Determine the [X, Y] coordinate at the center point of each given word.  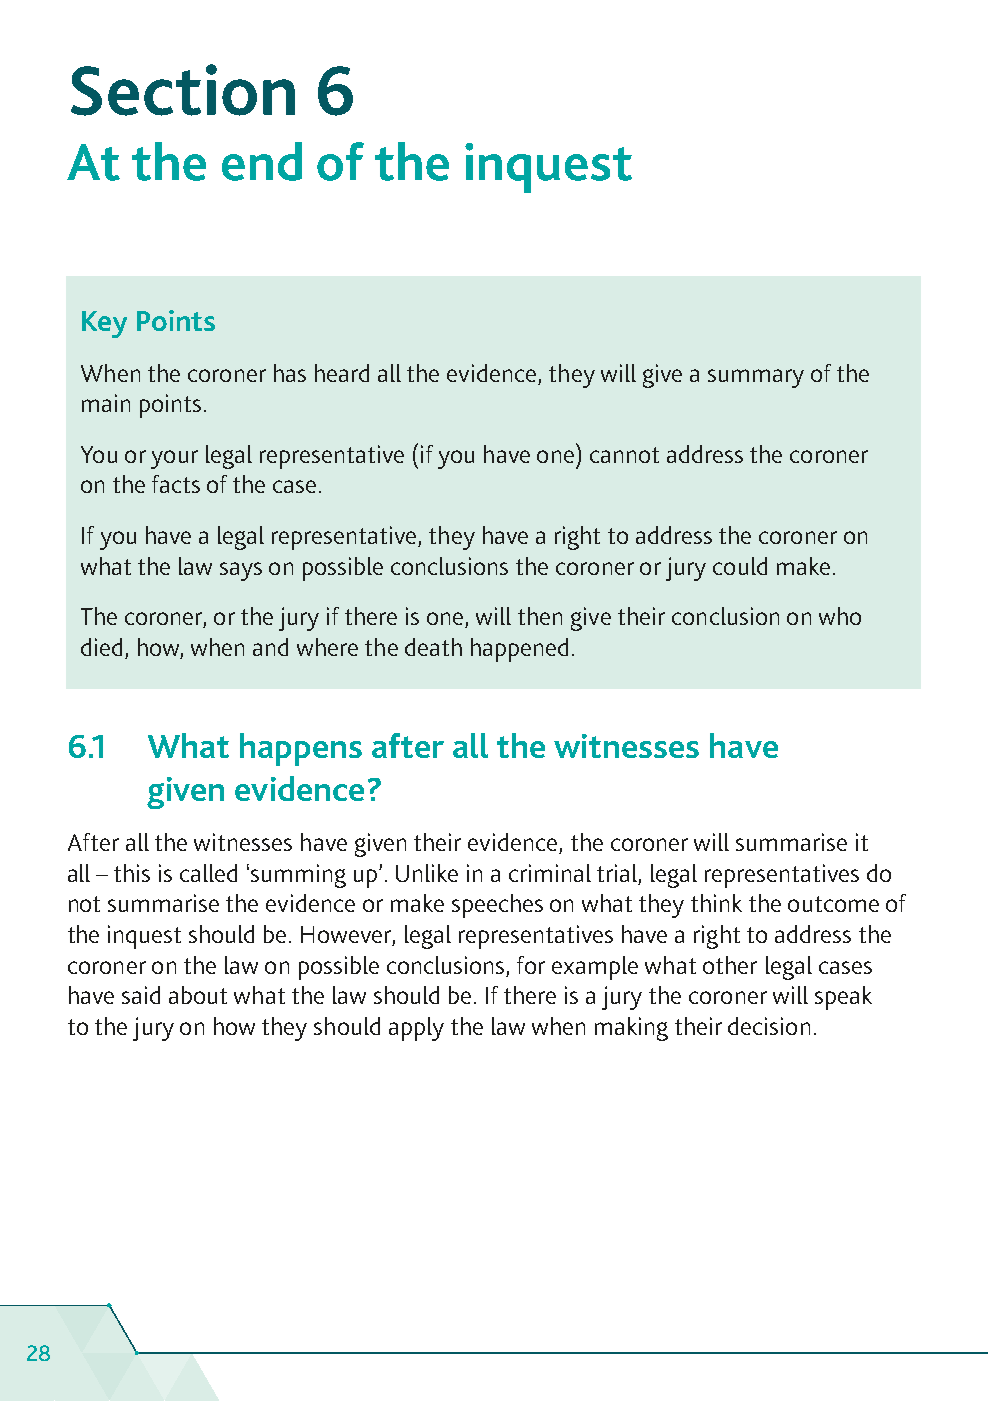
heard [342, 373]
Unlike [427, 873]
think [716, 903]
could [740, 566]
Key [104, 324]
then [540, 616]
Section [183, 90]
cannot [624, 455]
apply [416, 1029]
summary [756, 378]
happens [301, 749]
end [262, 161]
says [241, 571]
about [198, 995]
